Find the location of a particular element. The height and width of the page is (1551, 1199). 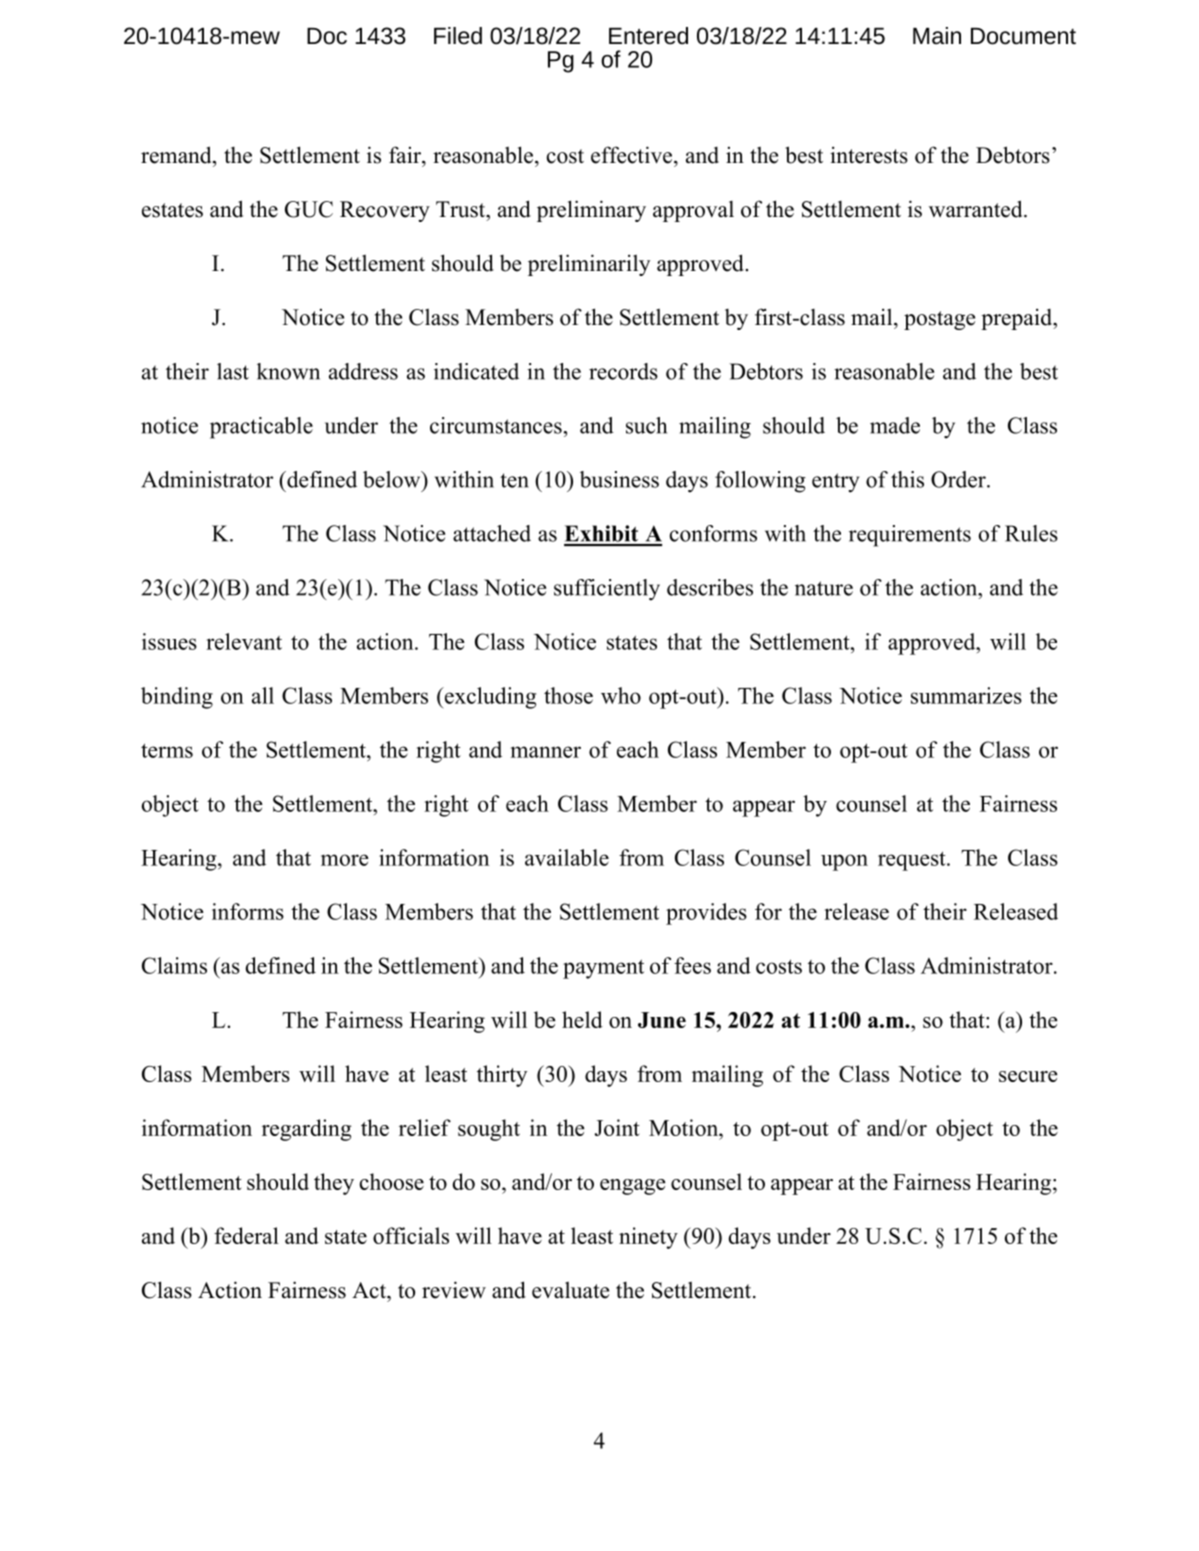

informs is located at coordinates (248, 911).
